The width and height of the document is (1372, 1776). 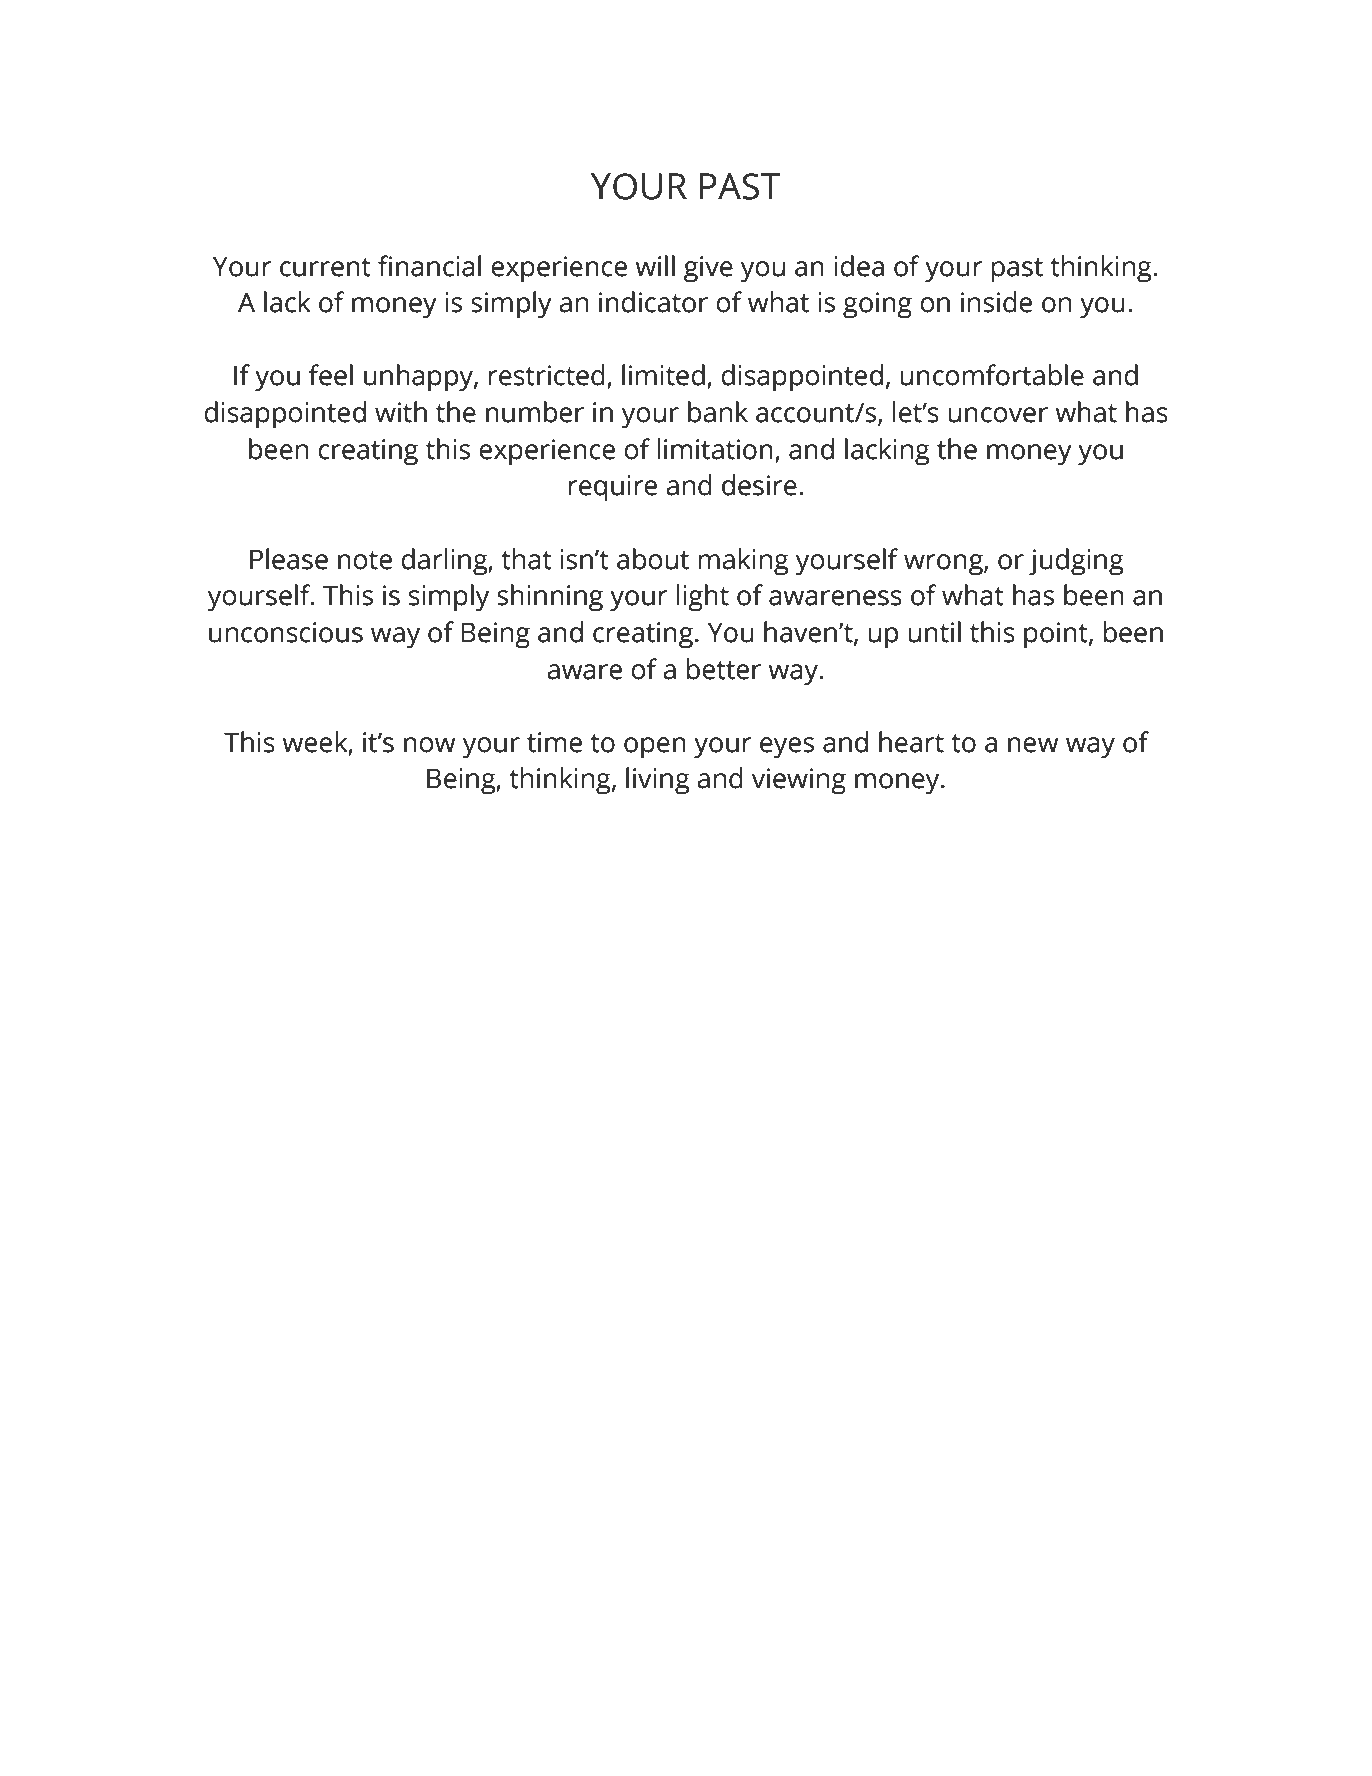 What do you see at coordinates (996, 302) in the document?
I see `inside` at bounding box center [996, 302].
